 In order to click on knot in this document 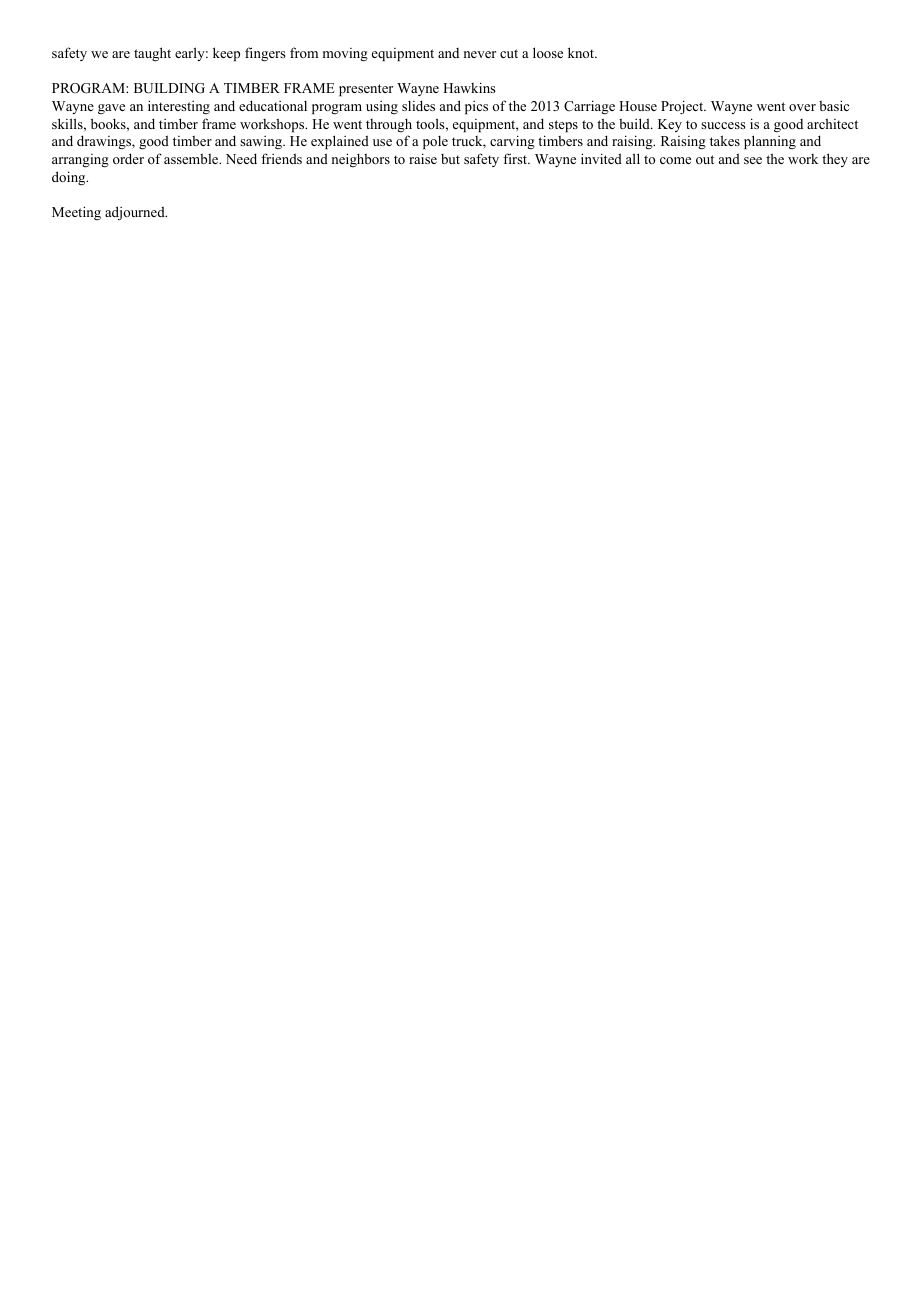, I will do `click(582, 52)`.
